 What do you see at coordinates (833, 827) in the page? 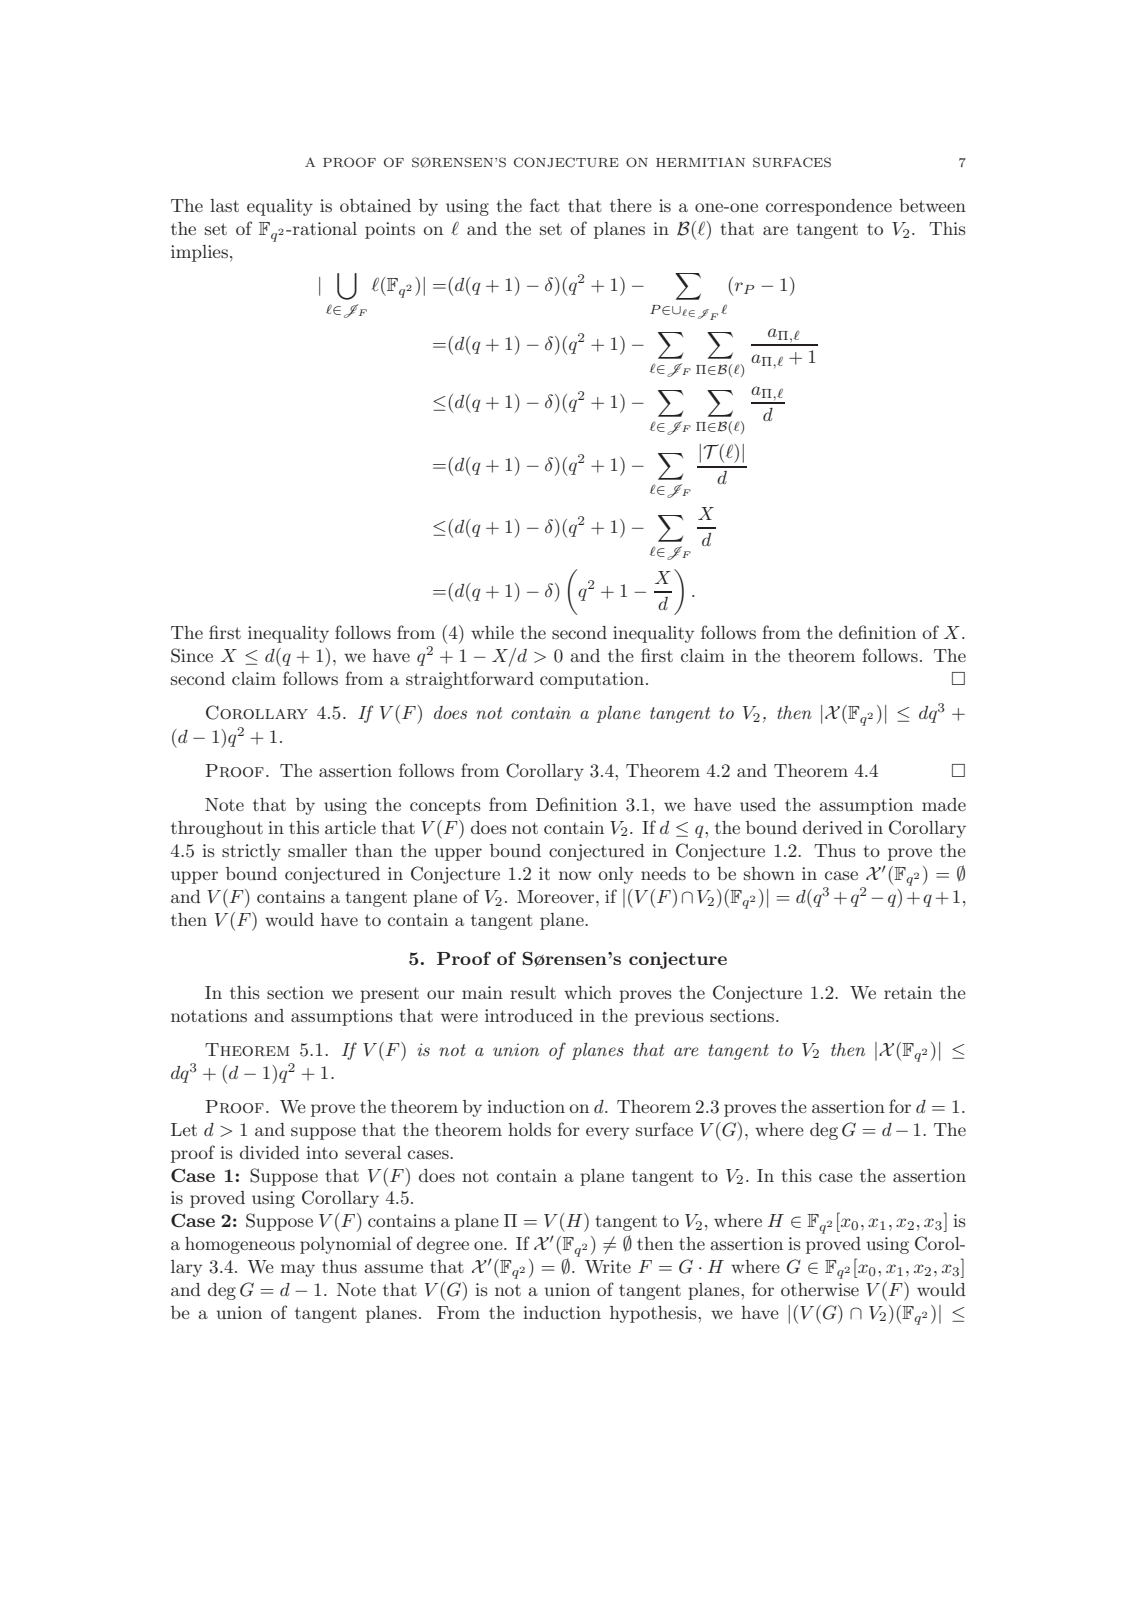
I see `derived` at bounding box center [833, 827].
